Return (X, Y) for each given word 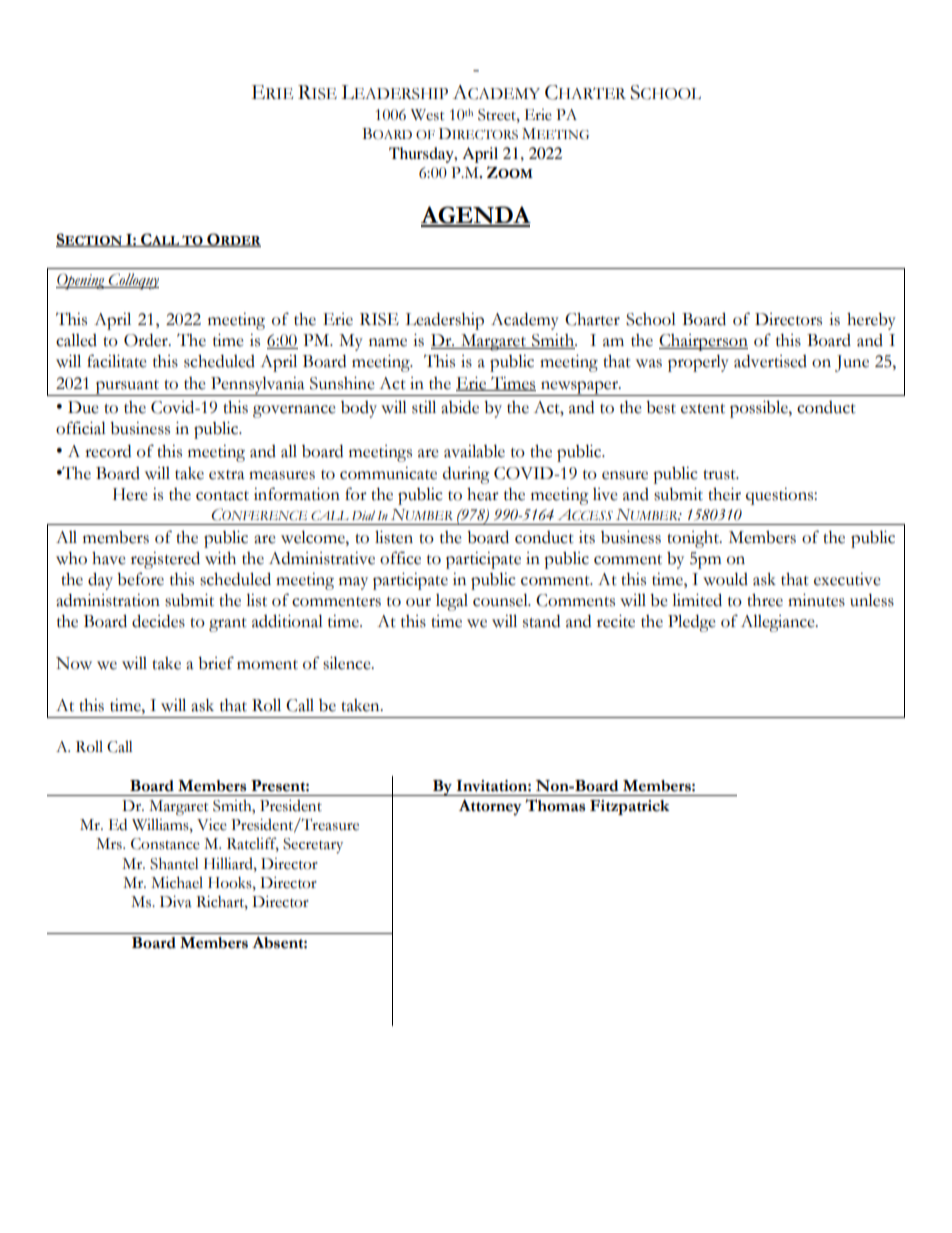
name (388, 342)
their (724, 494)
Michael (177, 883)
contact (222, 496)
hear (483, 494)
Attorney (490, 807)
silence (348, 663)
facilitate (117, 361)
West (428, 115)
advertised (770, 361)
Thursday (422, 155)
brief (216, 663)
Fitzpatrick (630, 807)
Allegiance (779, 623)
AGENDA (476, 216)
